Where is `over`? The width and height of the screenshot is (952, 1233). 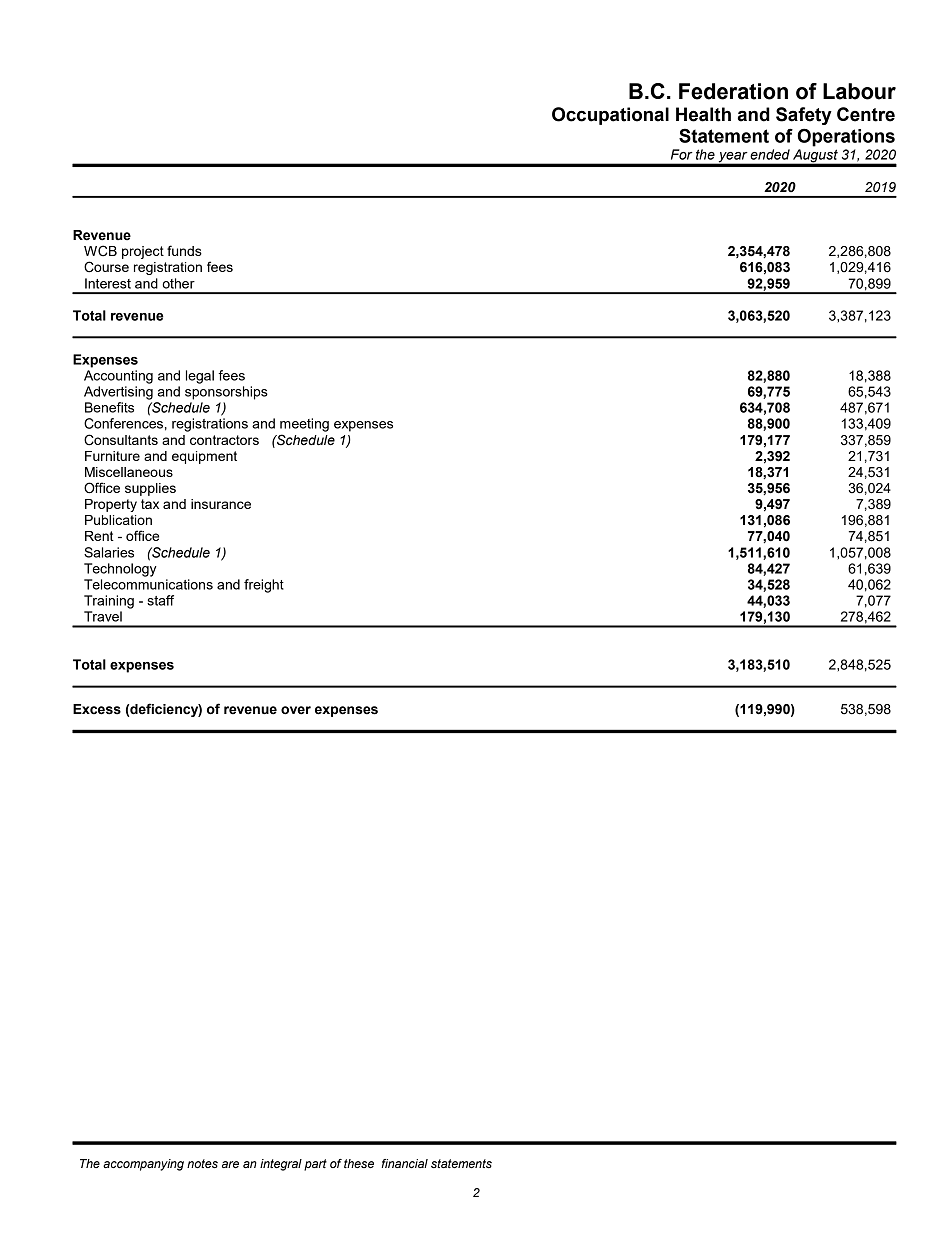 over is located at coordinates (296, 710).
